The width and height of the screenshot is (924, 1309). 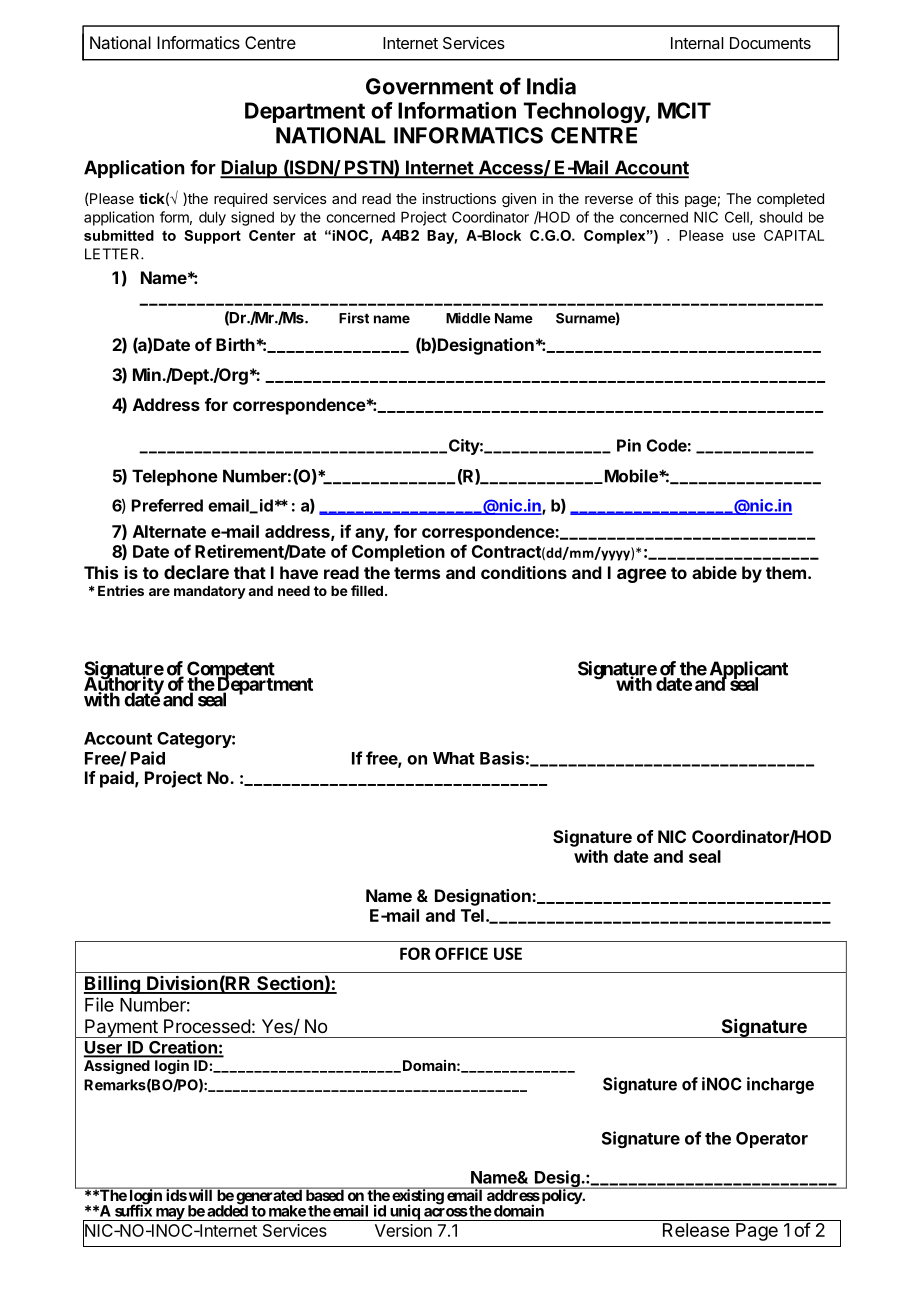 I want to click on What, so click(x=454, y=758).
